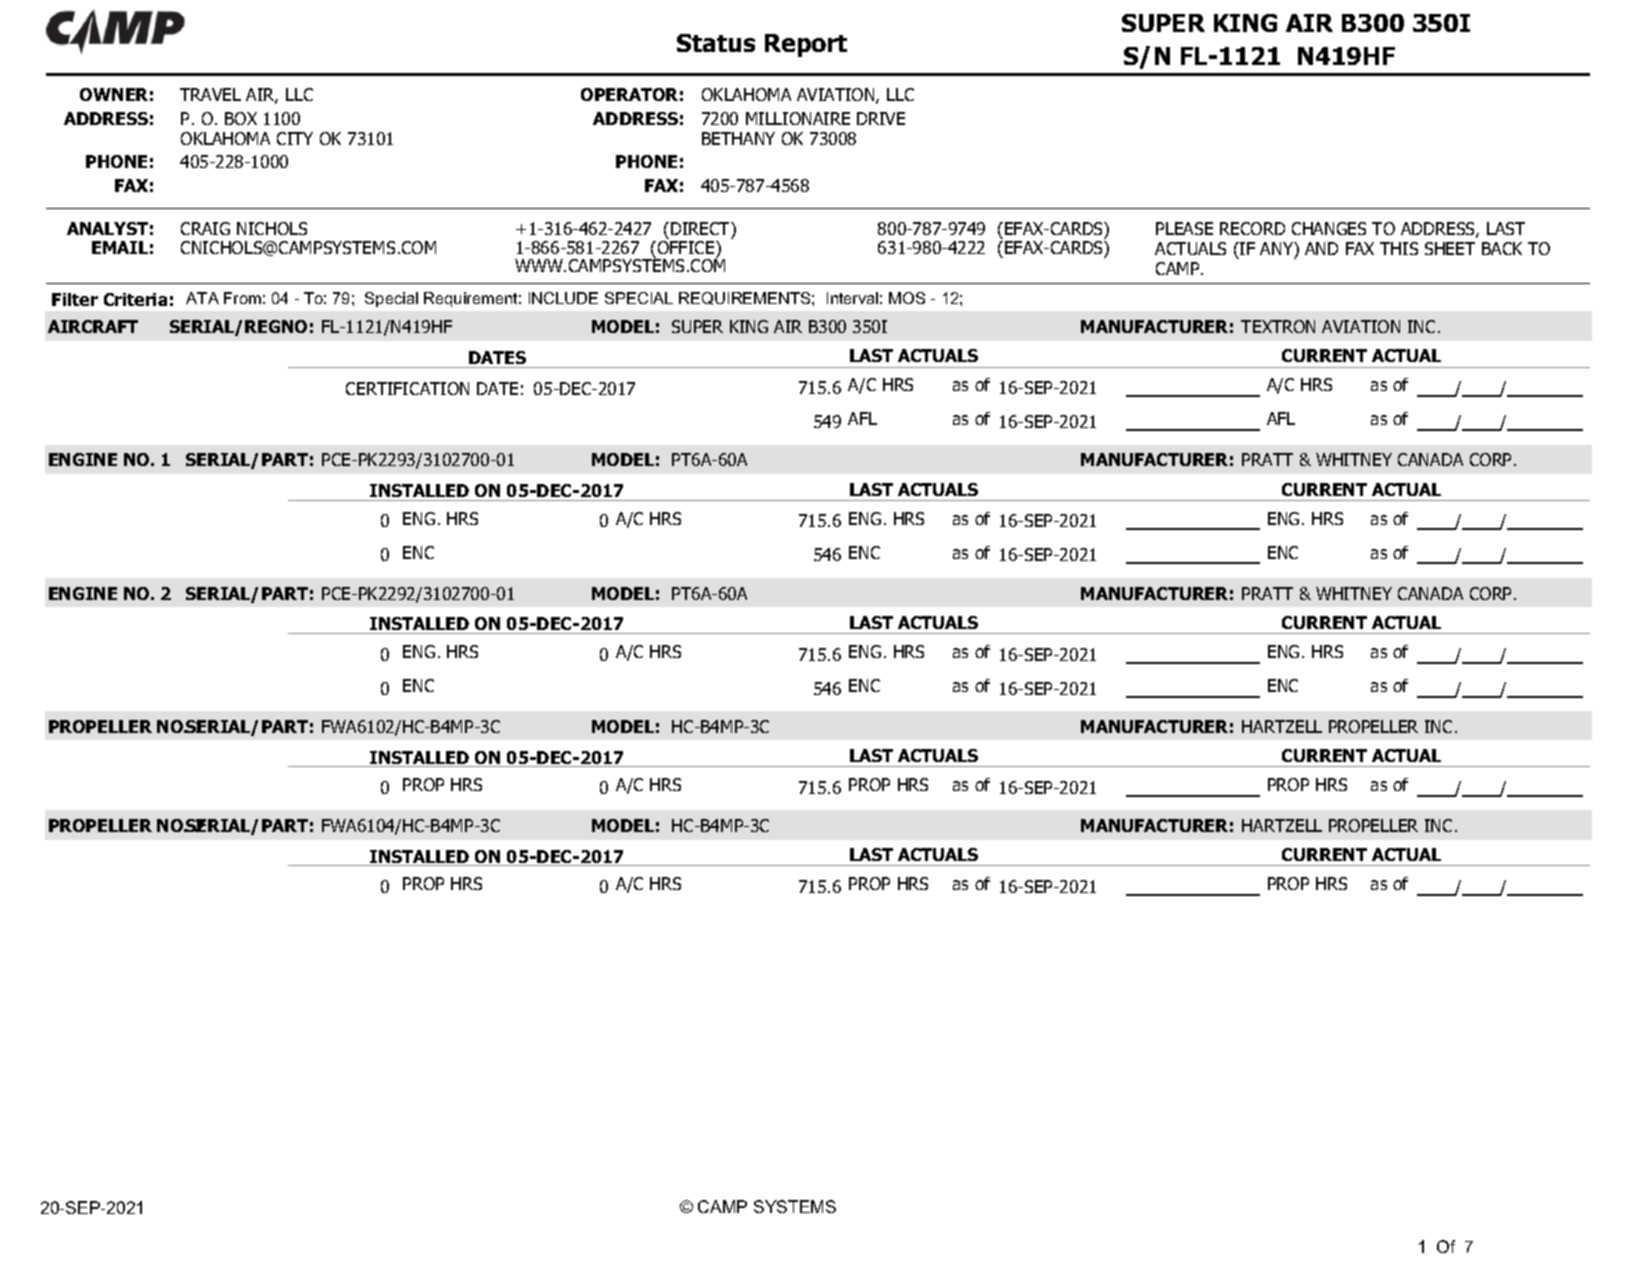  Describe the element at coordinates (738, 138) in the document. I see `BETHANY` at that location.
